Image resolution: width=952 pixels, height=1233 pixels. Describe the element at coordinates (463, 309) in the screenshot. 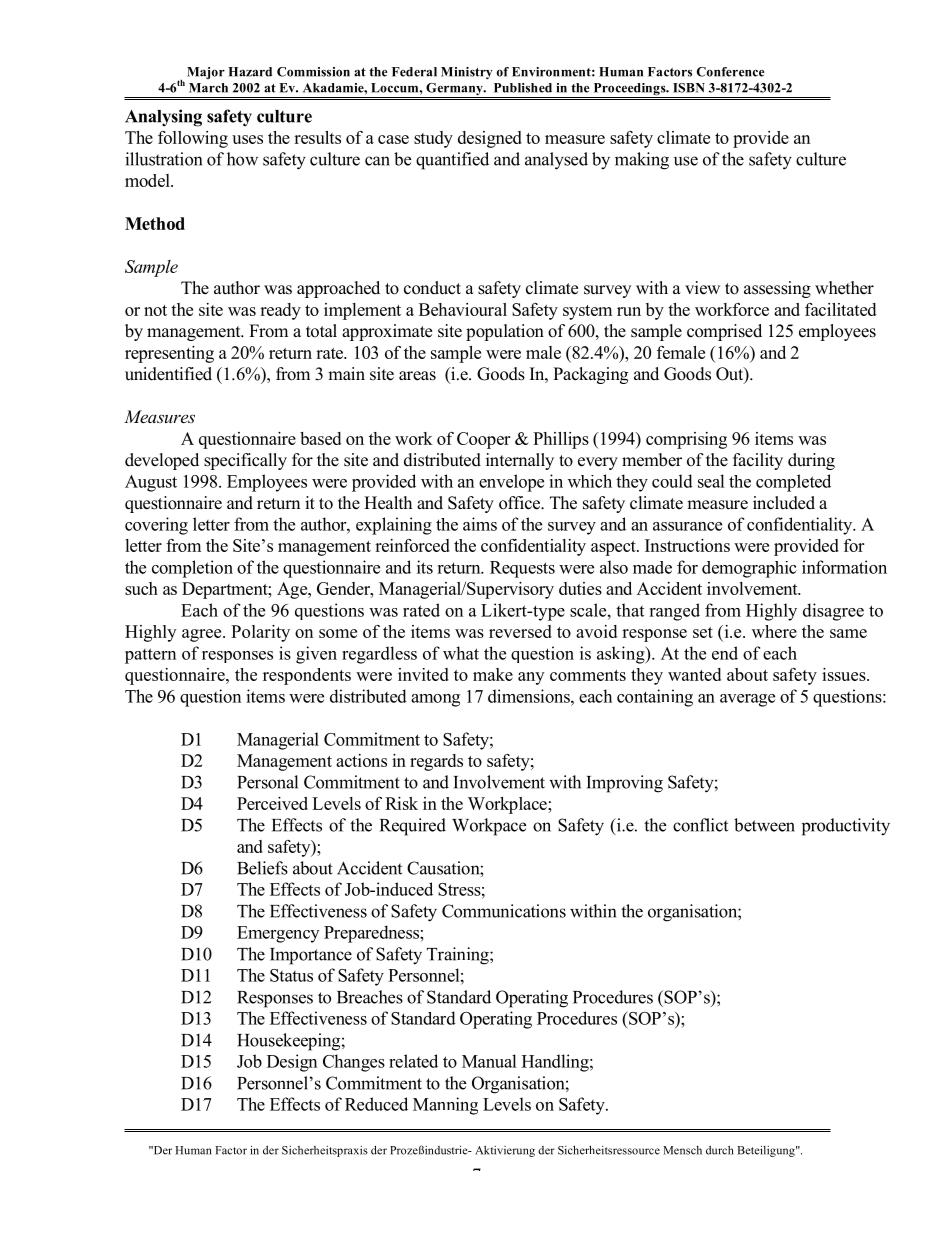

I see `Behavioural` at that location.
